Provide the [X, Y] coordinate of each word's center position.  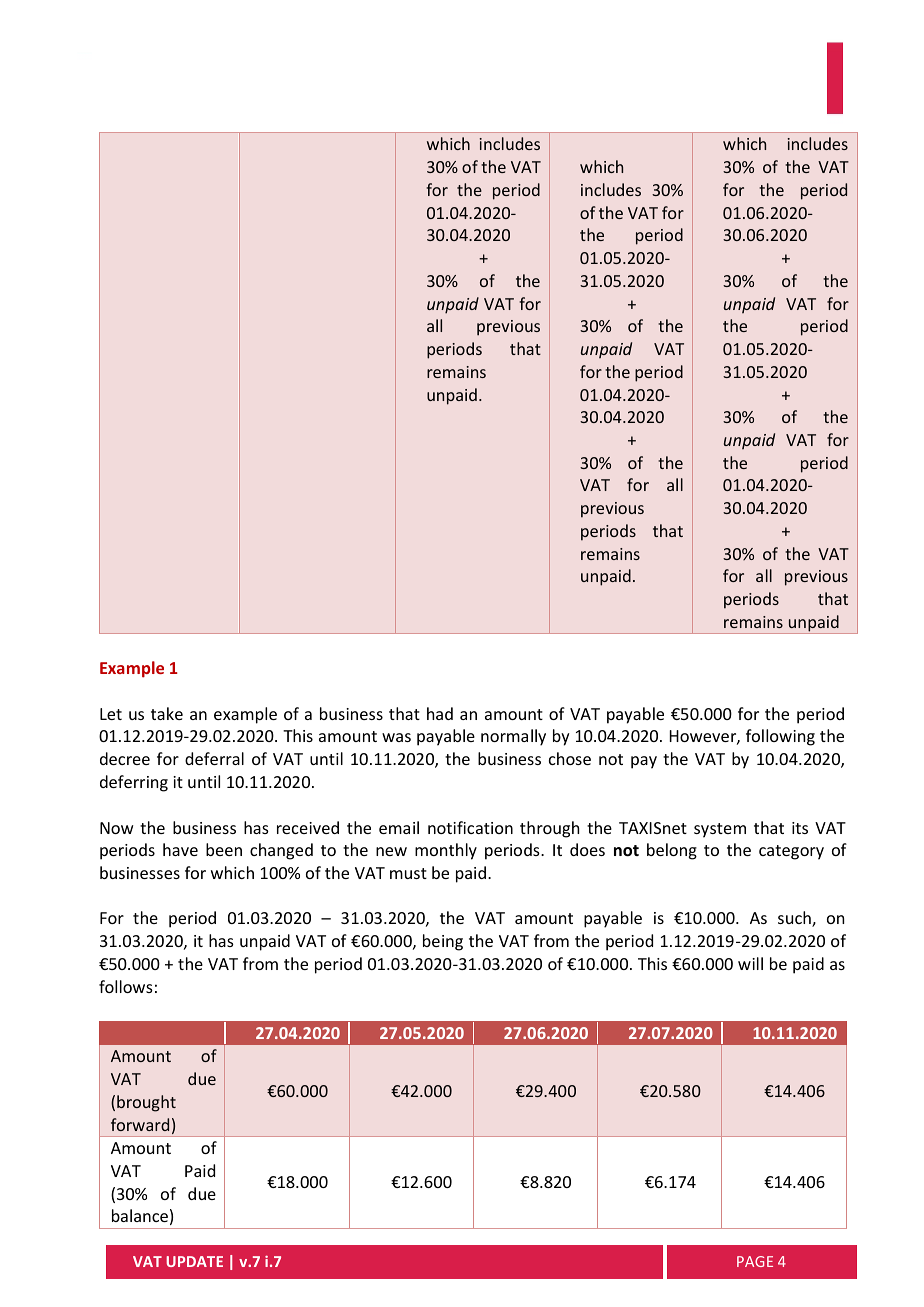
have [180, 849]
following [780, 737]
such [795, 919]
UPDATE [194, 1261]
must [408, 873]
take [167, 713]
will [750, 963]
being [443, 942]
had [440, 713]
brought [146, 1103]
